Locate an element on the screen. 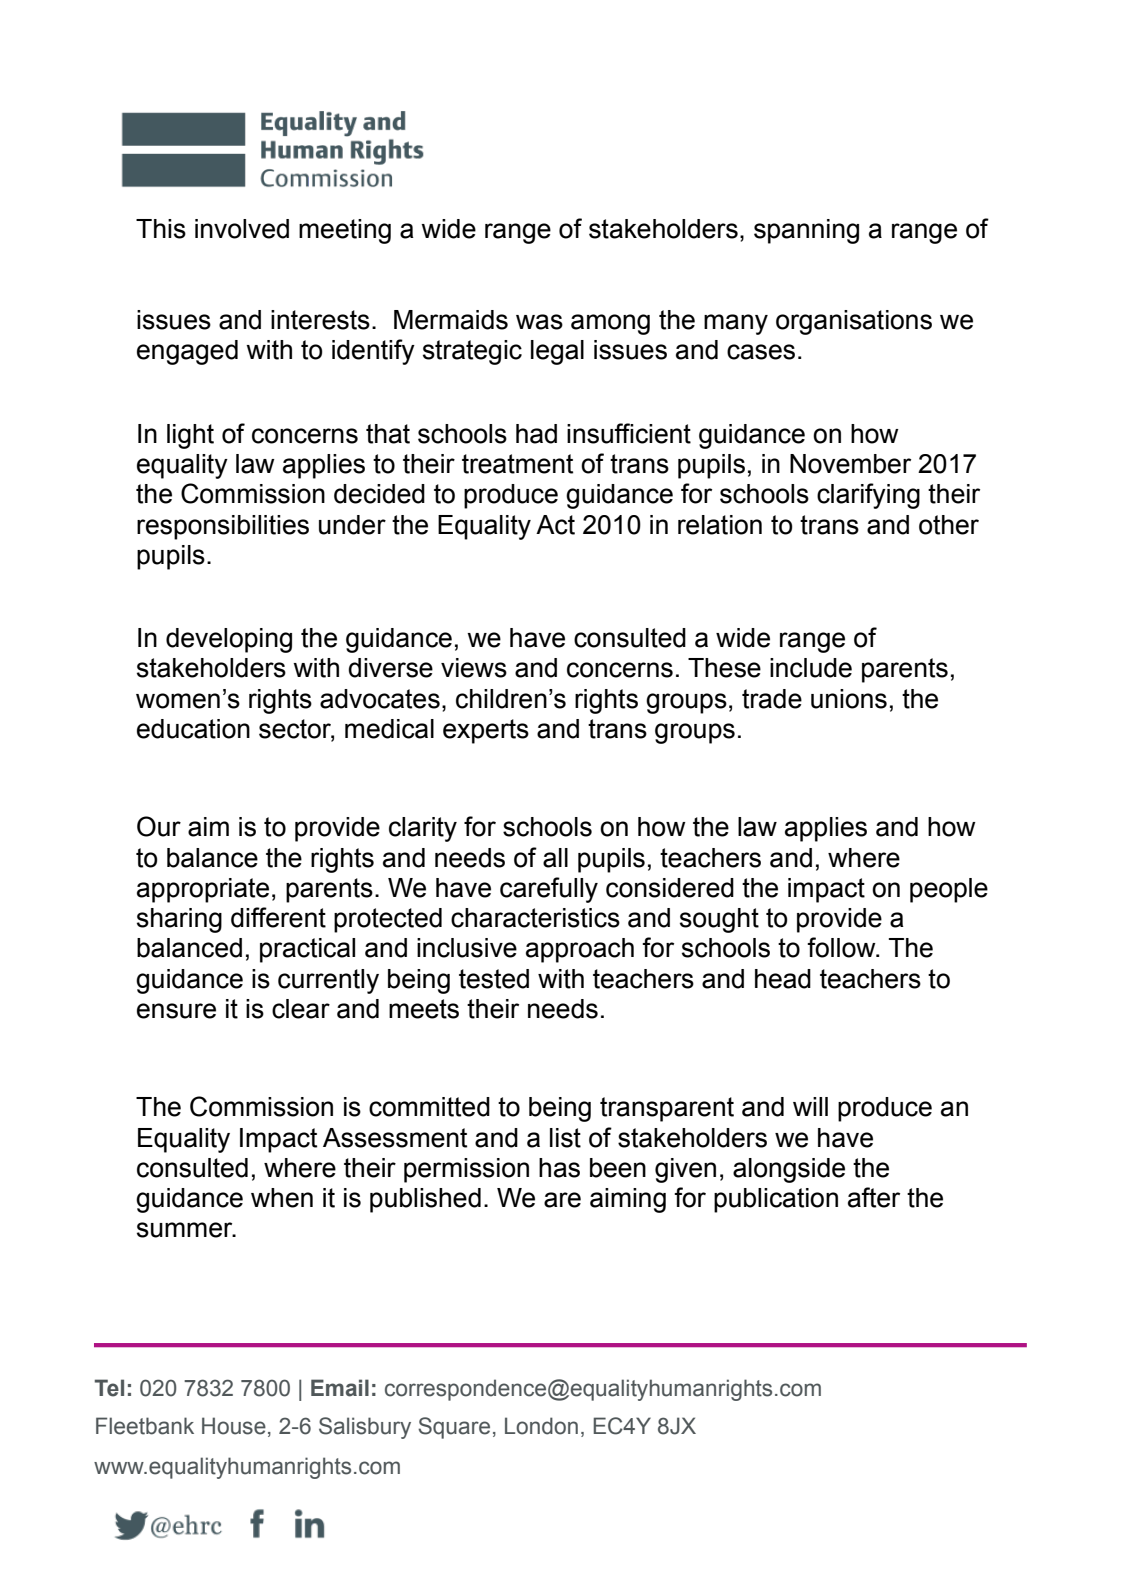  list is located at coordinates (565, 1138).
